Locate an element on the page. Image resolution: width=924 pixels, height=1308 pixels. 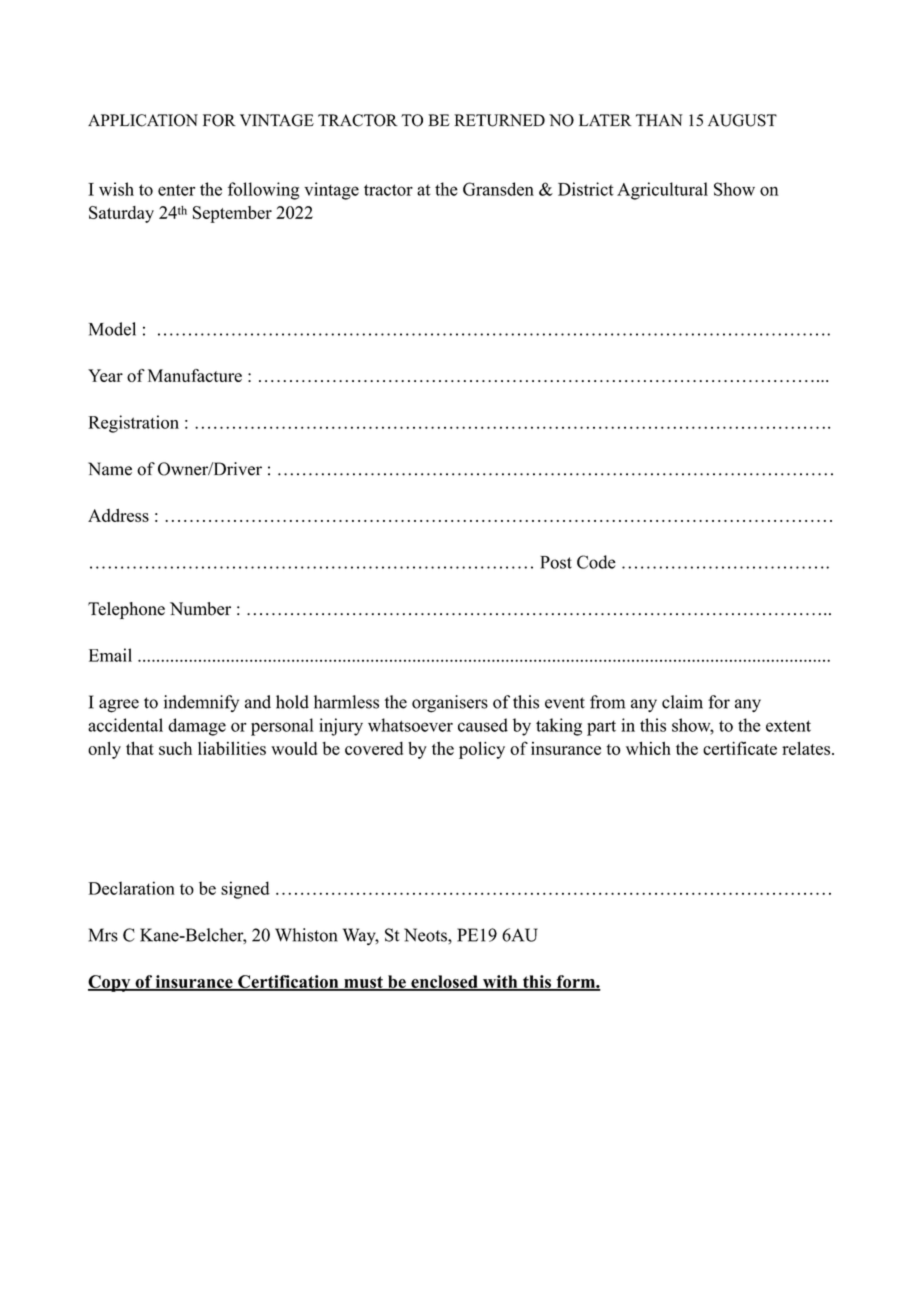
Address is located at coordinates (118, 515).
